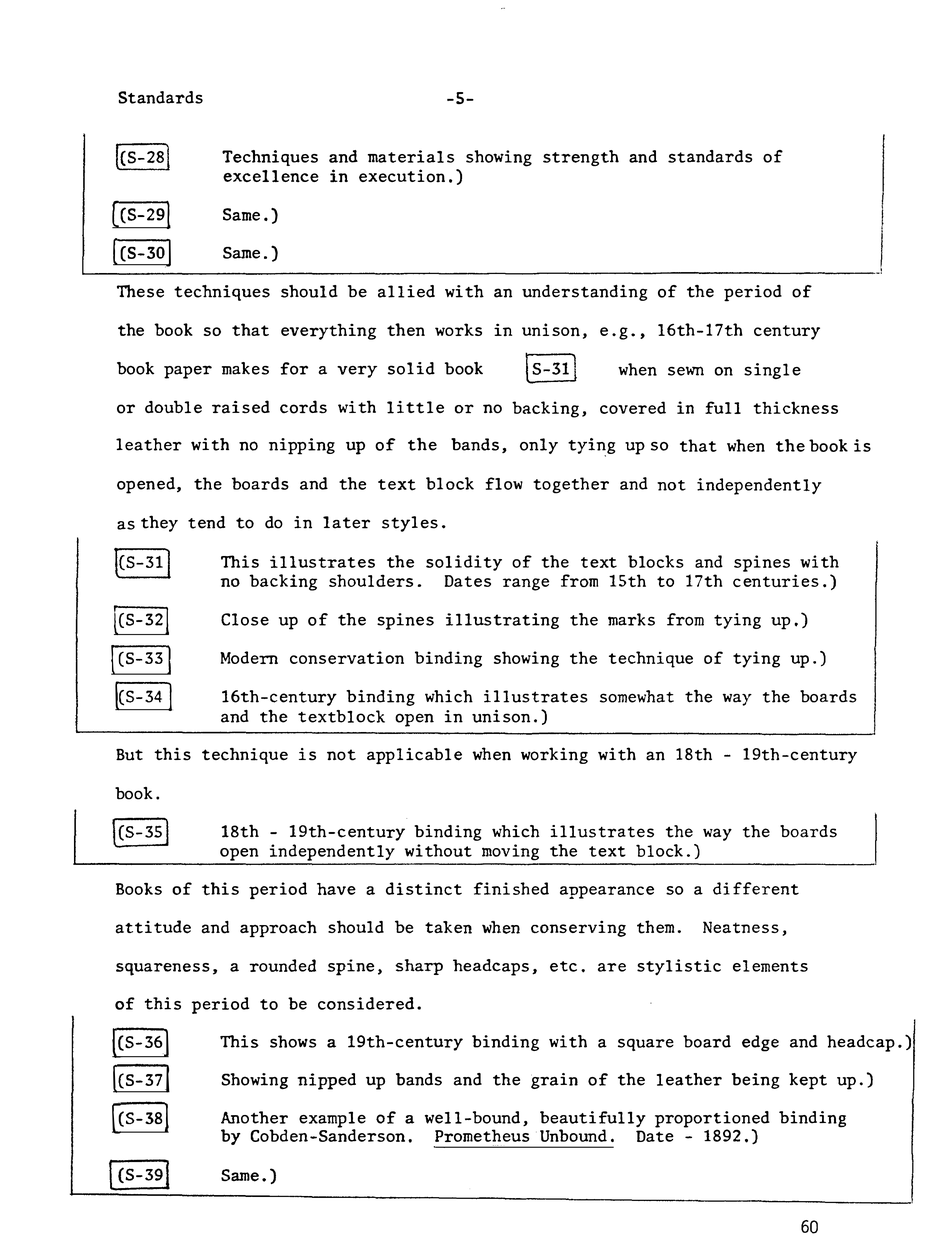 This image has height=1243, width=952. What do you see at coordinates (554, 1081) in the image?
I see `grain` at bounding box center [554, 1081].
